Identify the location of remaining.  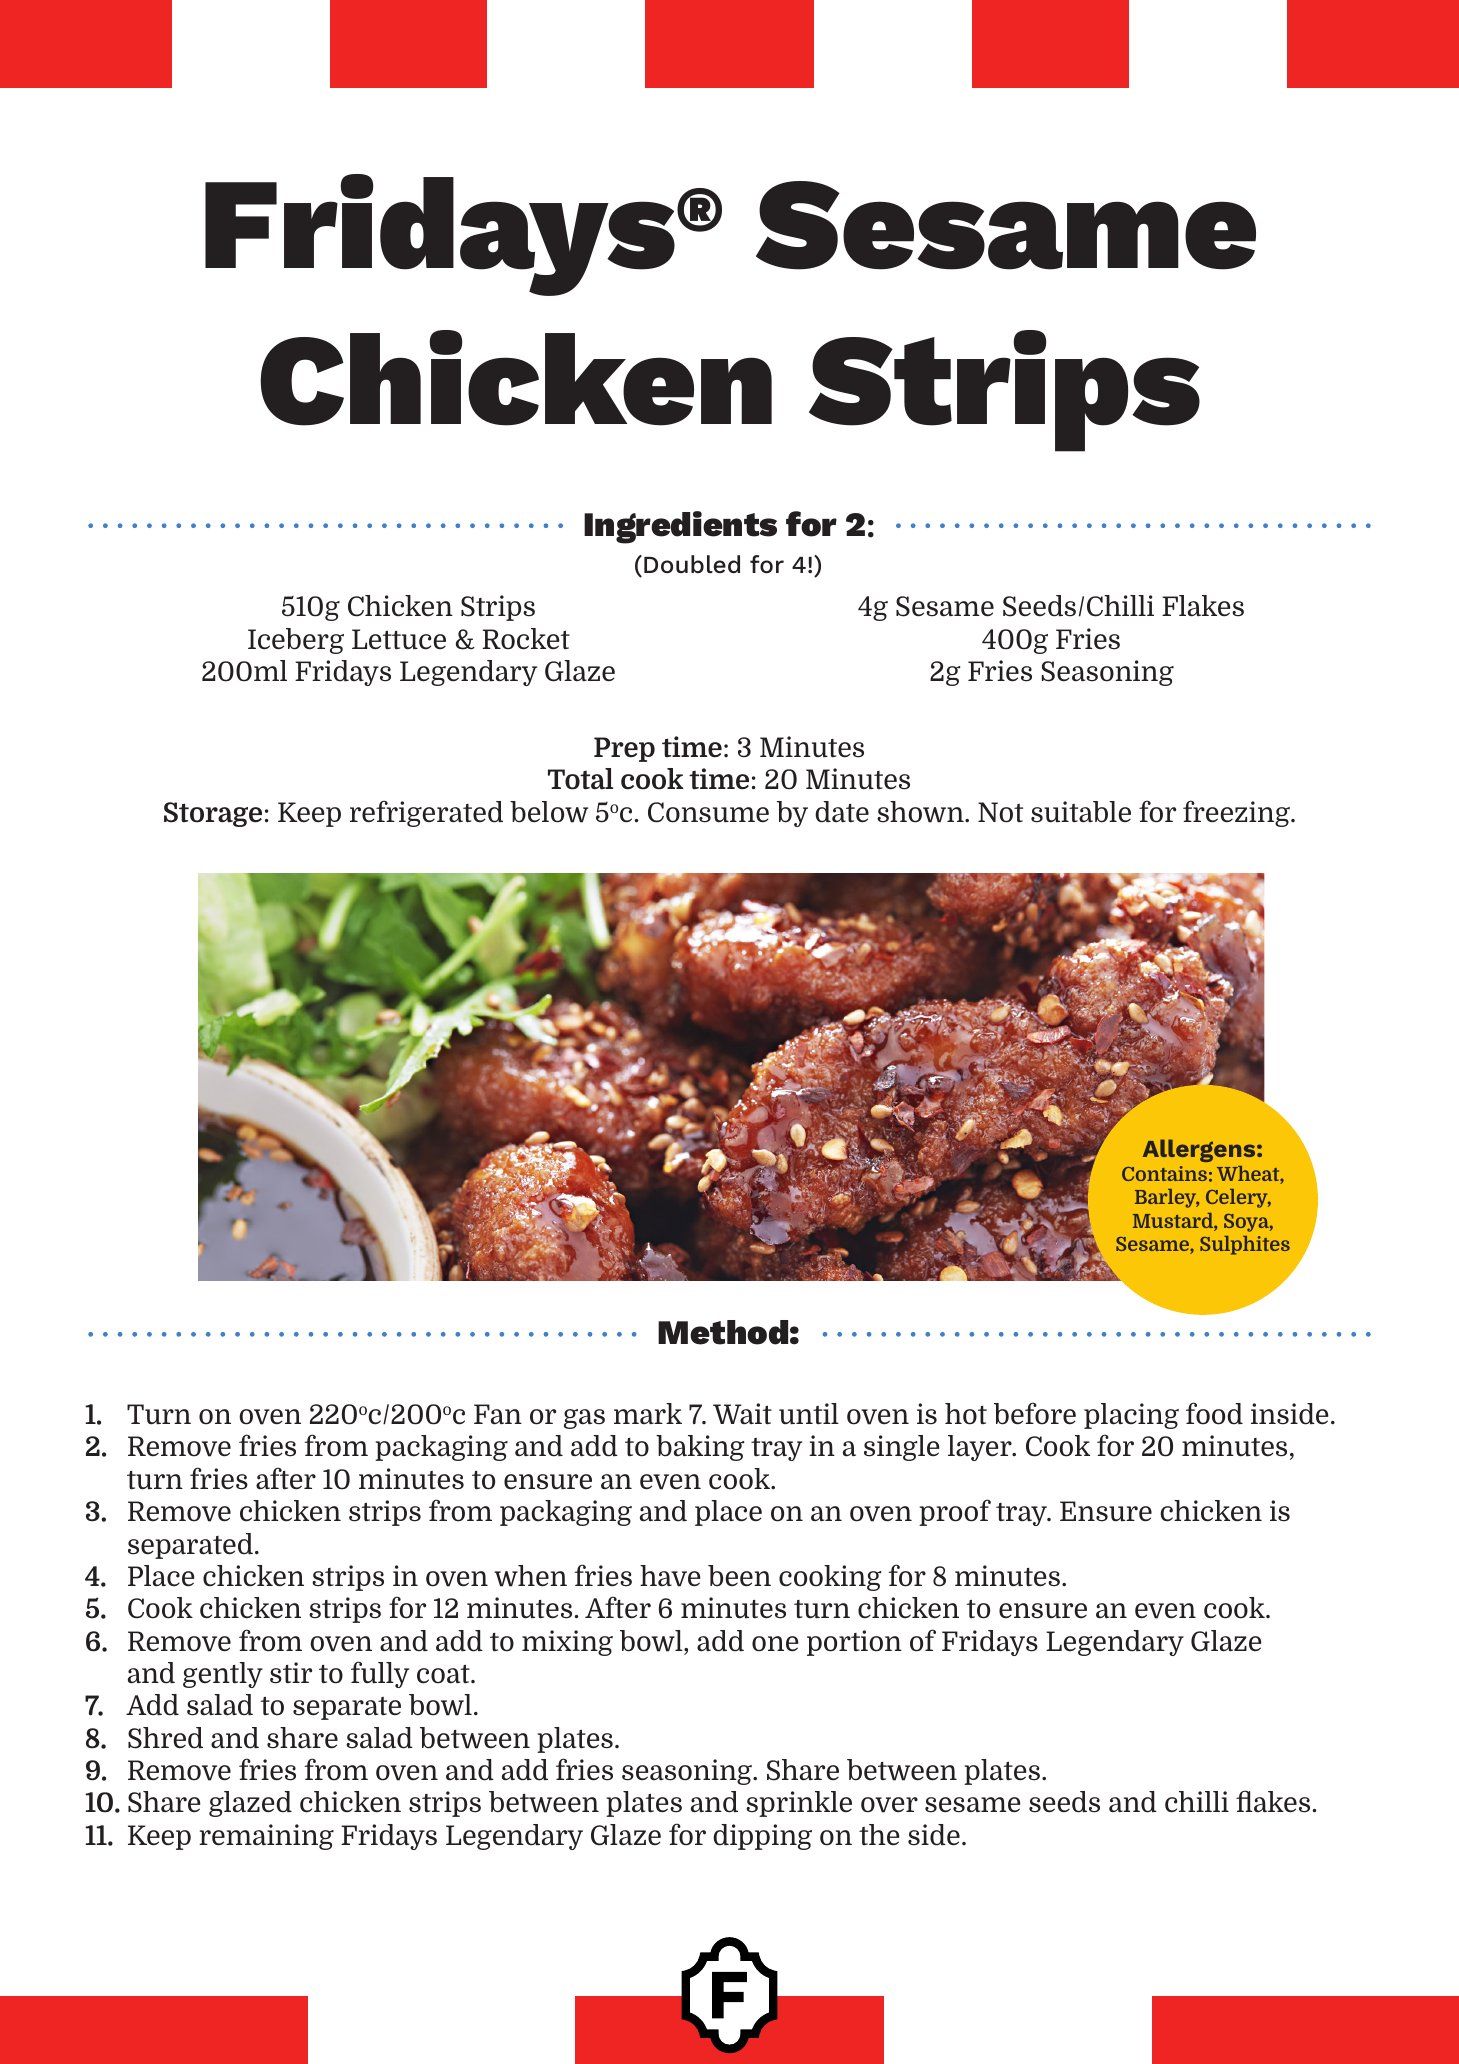
(266, 1837).
